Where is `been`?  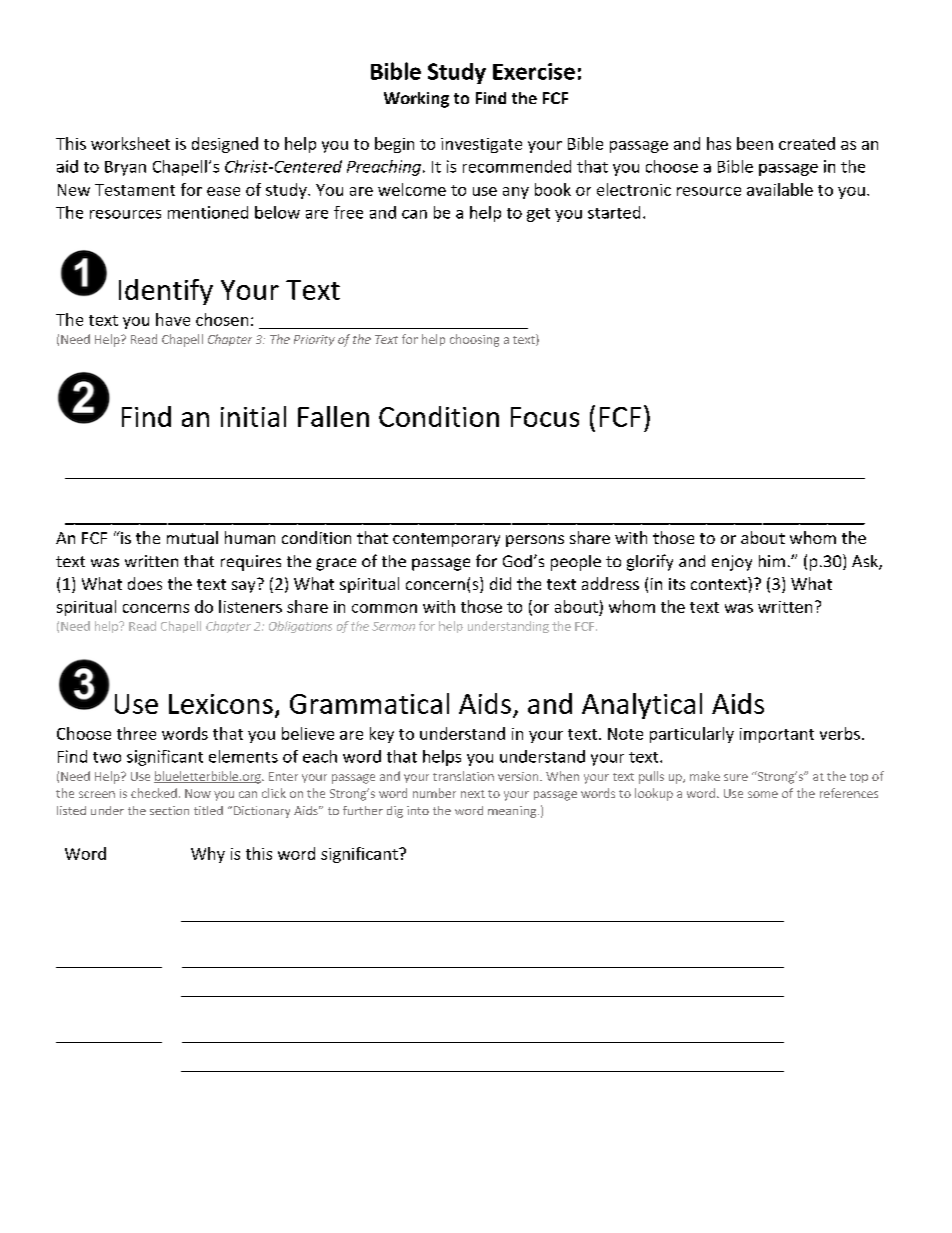
been is located at coordinates (755, 143).
